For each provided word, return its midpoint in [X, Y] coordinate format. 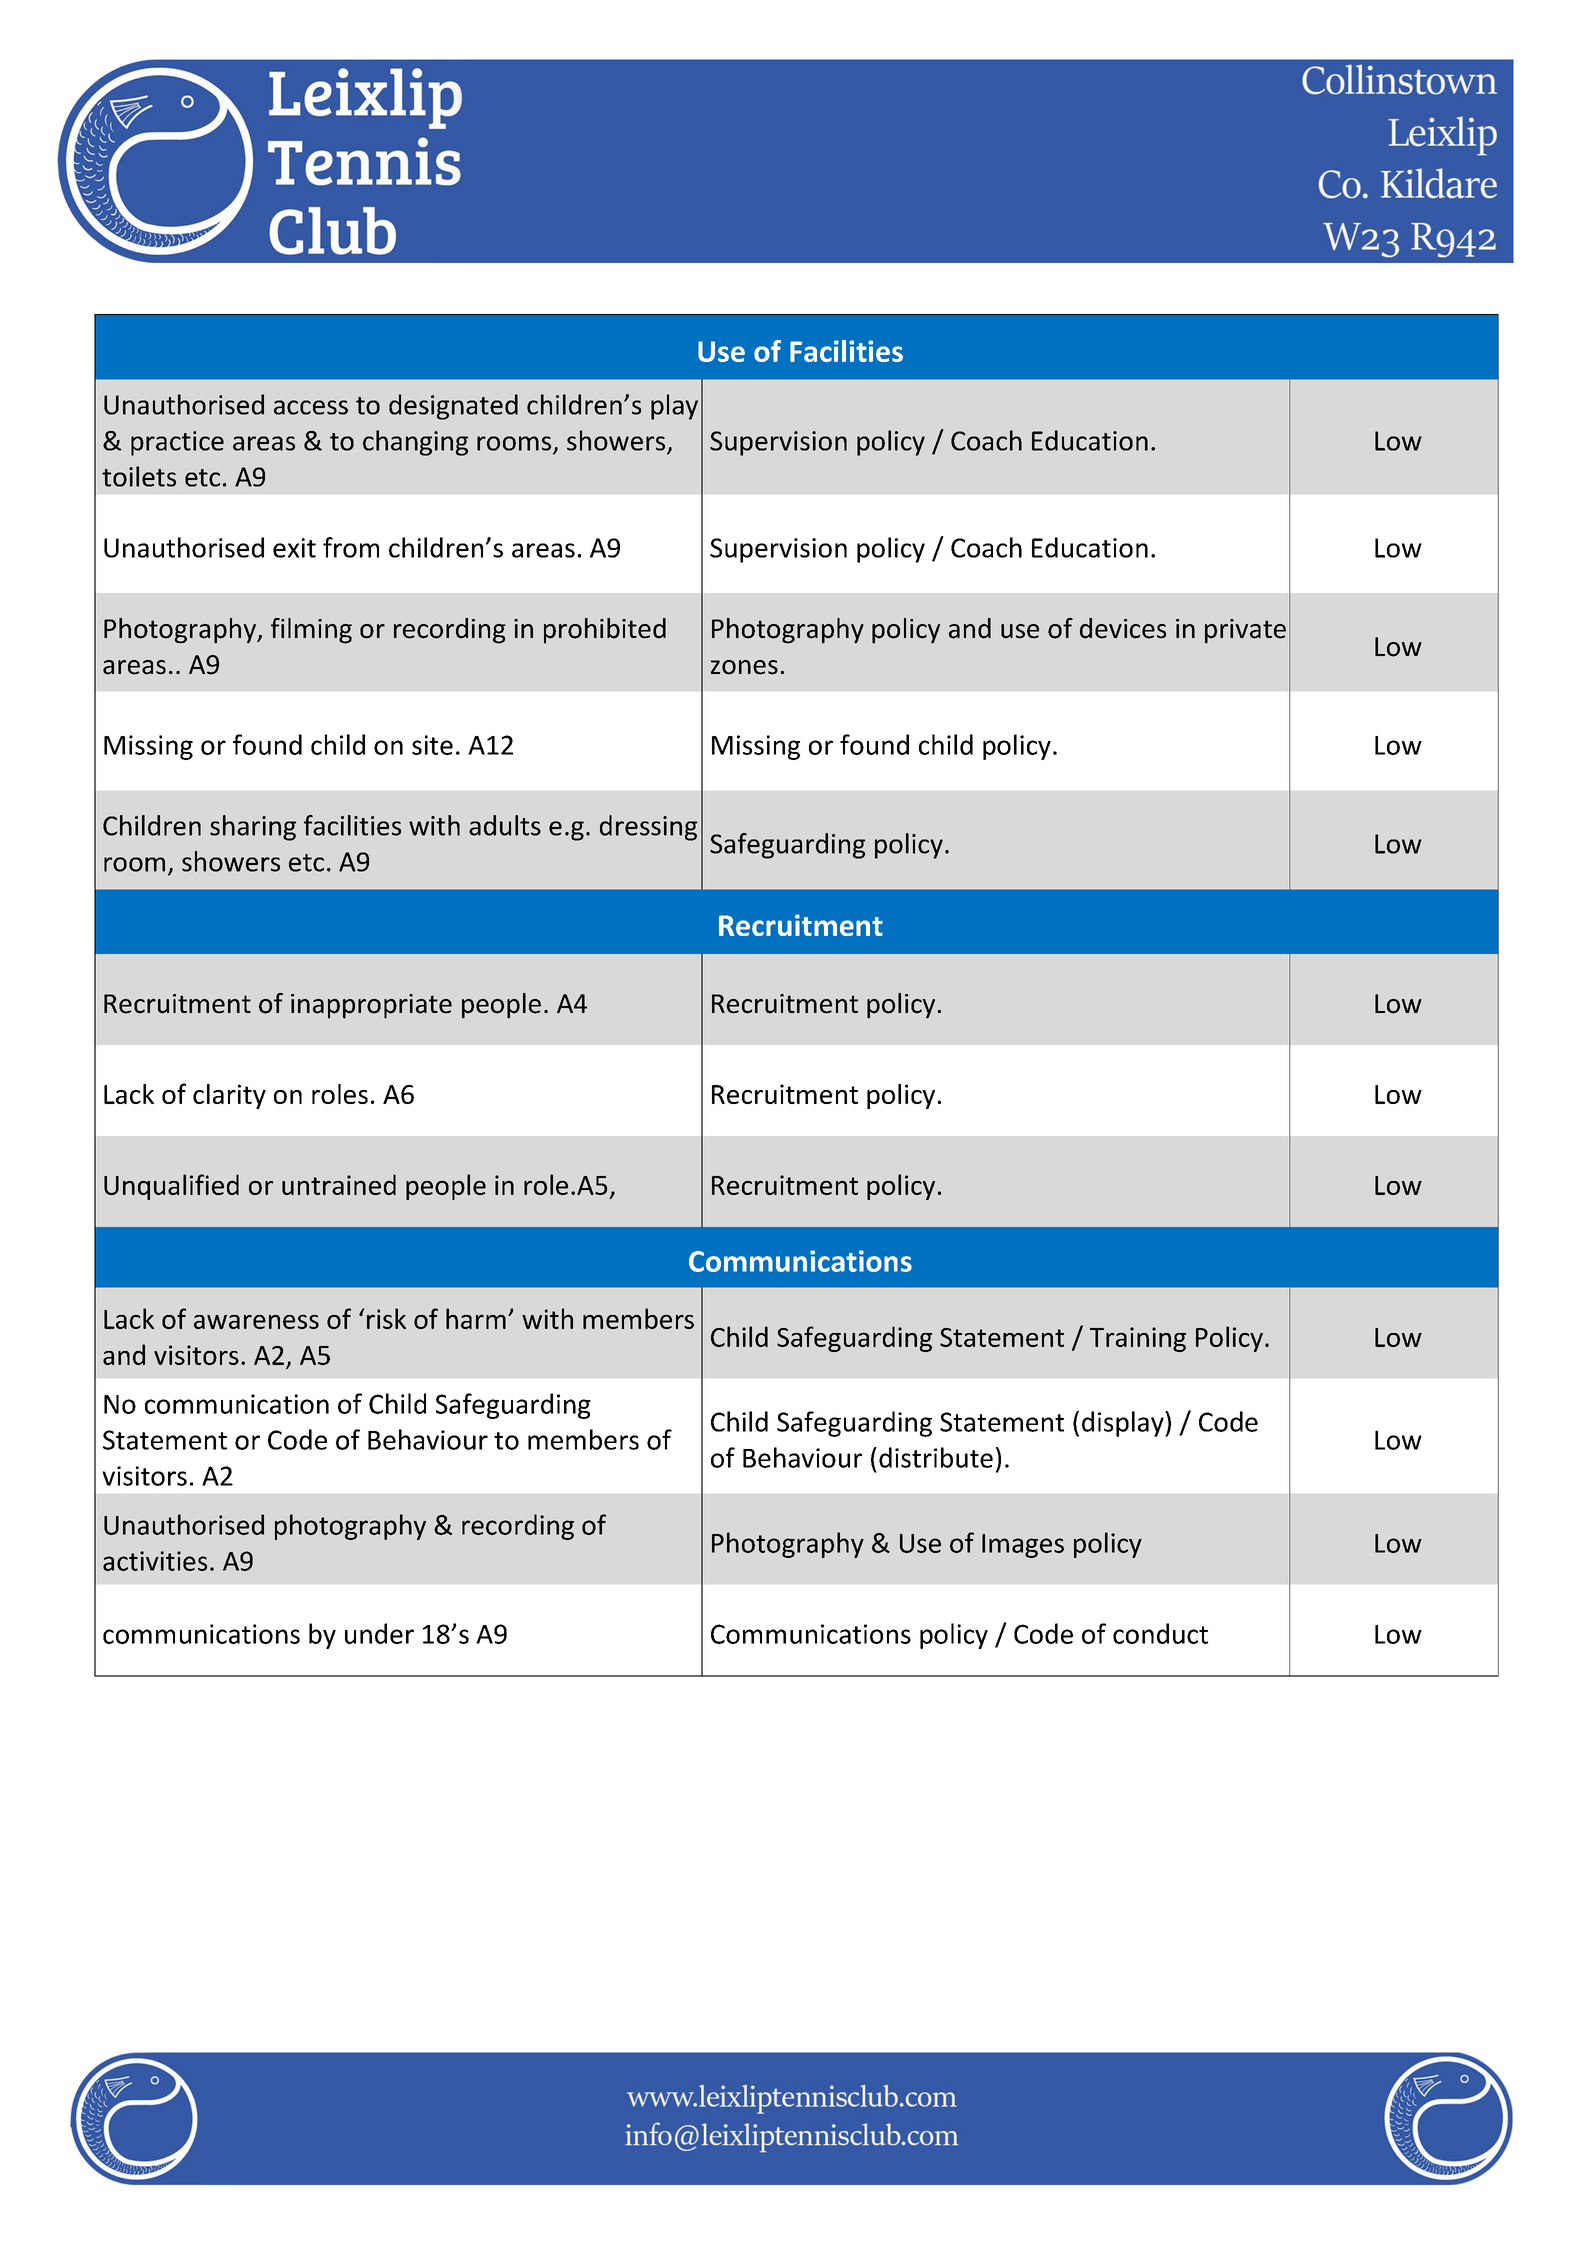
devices [1123, 628]
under [379, 1633]
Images [1023, 1546]
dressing [648, 828]
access [311, 407]
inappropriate [371, 1006]
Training [1138, 1339]
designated [453, 407]
